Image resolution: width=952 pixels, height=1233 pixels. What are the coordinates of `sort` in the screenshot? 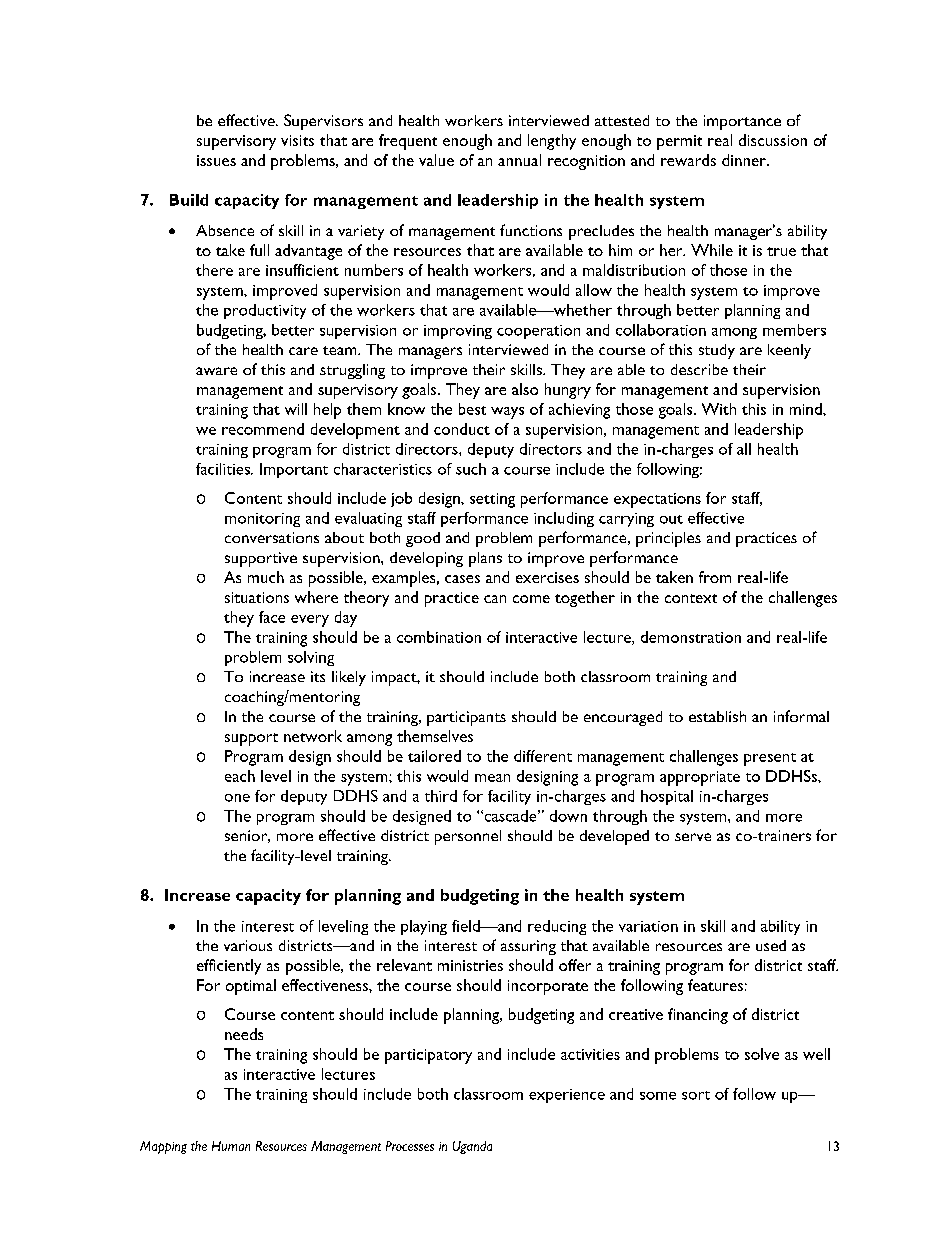 It's located at (696, 1095).
